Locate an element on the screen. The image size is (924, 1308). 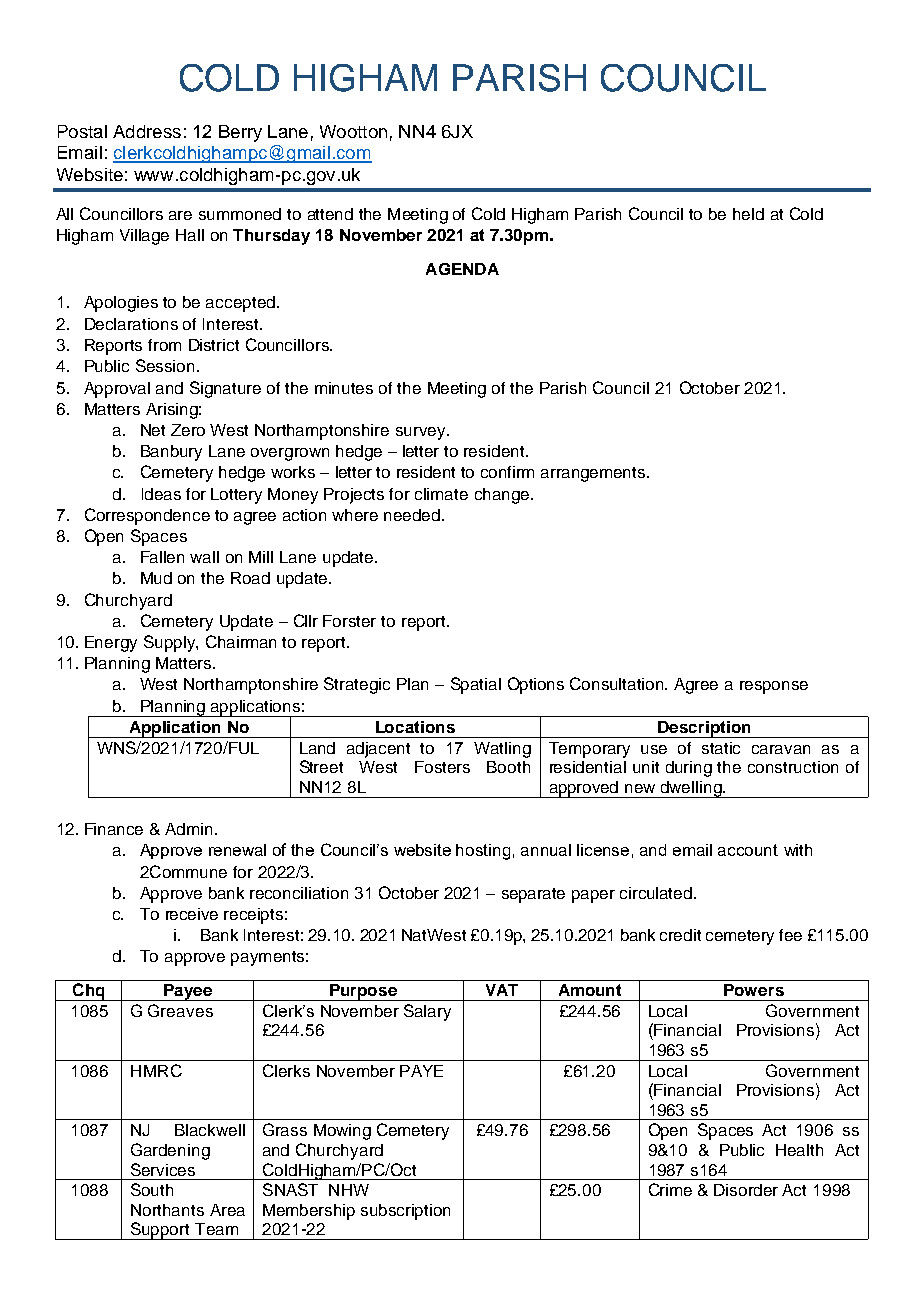
South is located at coordinates (152, 1189).
